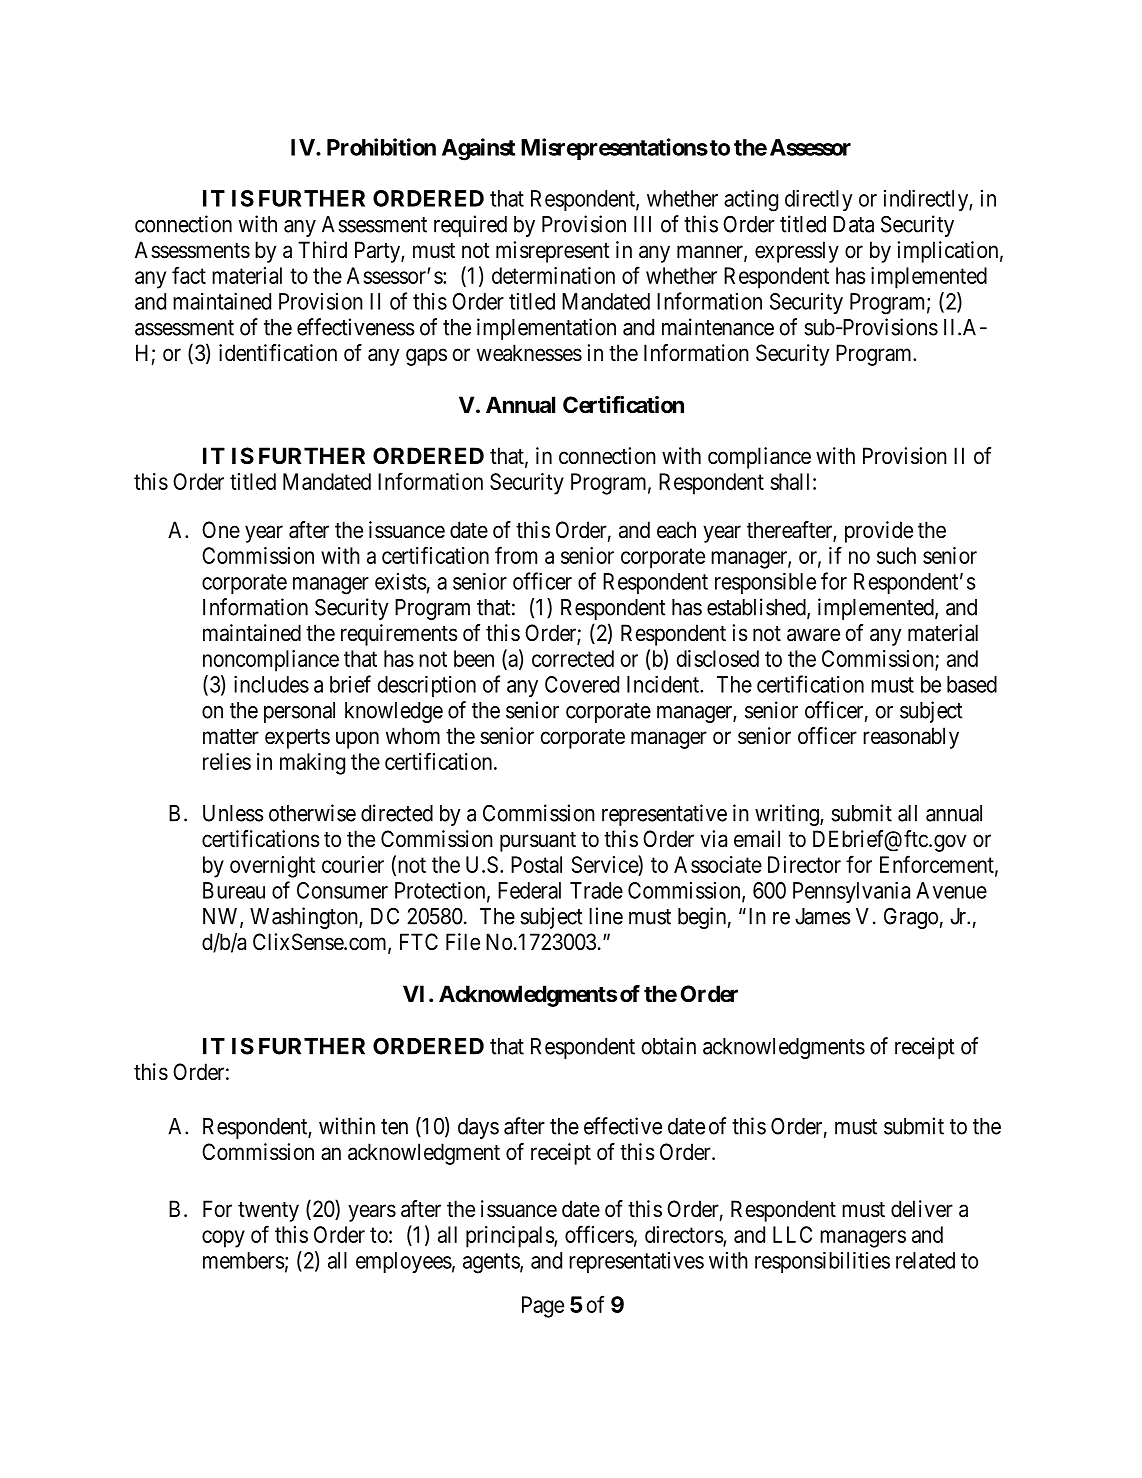 This page has height=1478, width=1142. Describe the element at coordinates (642, 224) in the page. I see `III` at that location.
